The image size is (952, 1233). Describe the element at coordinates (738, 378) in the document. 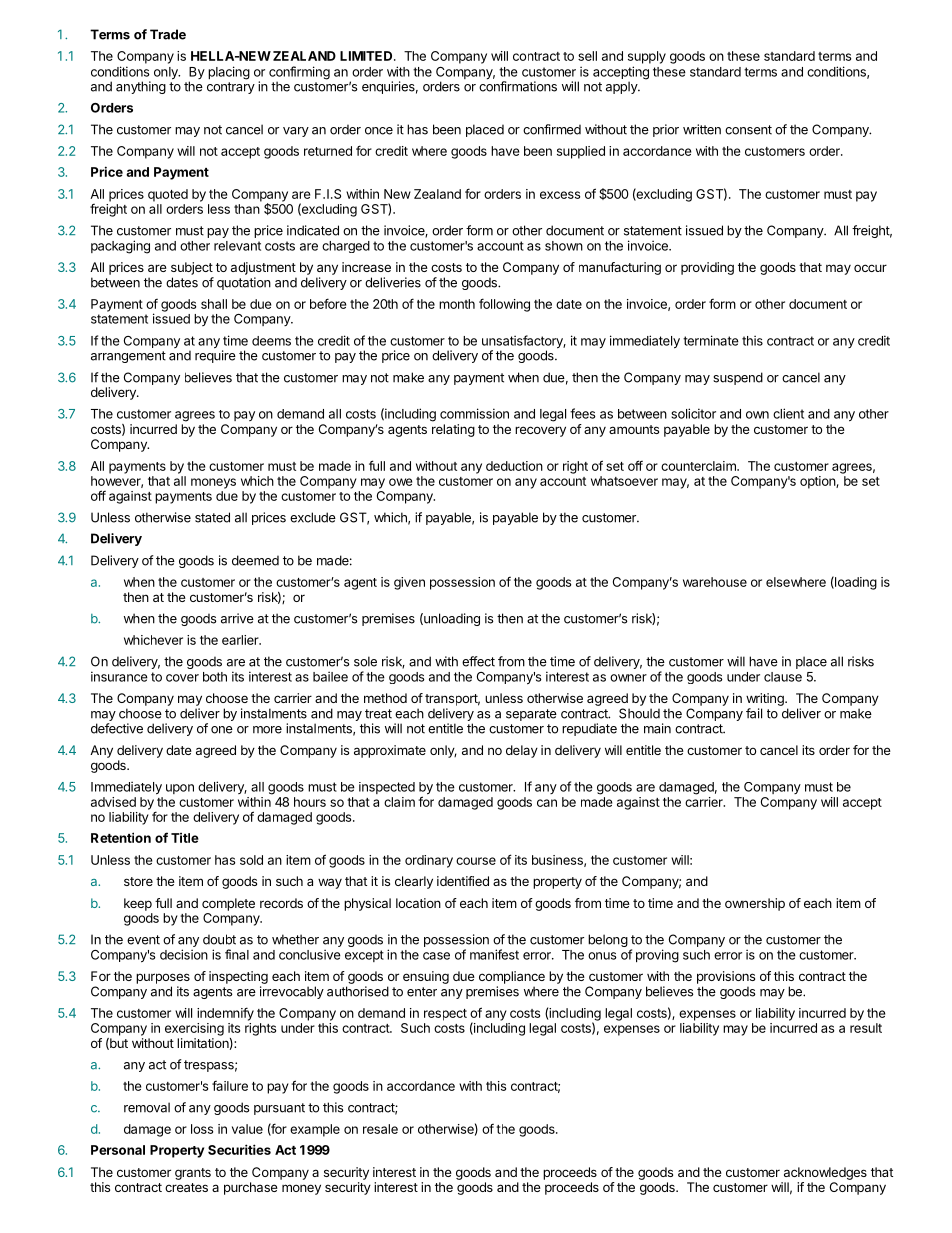

I see `suspend` at that location.
